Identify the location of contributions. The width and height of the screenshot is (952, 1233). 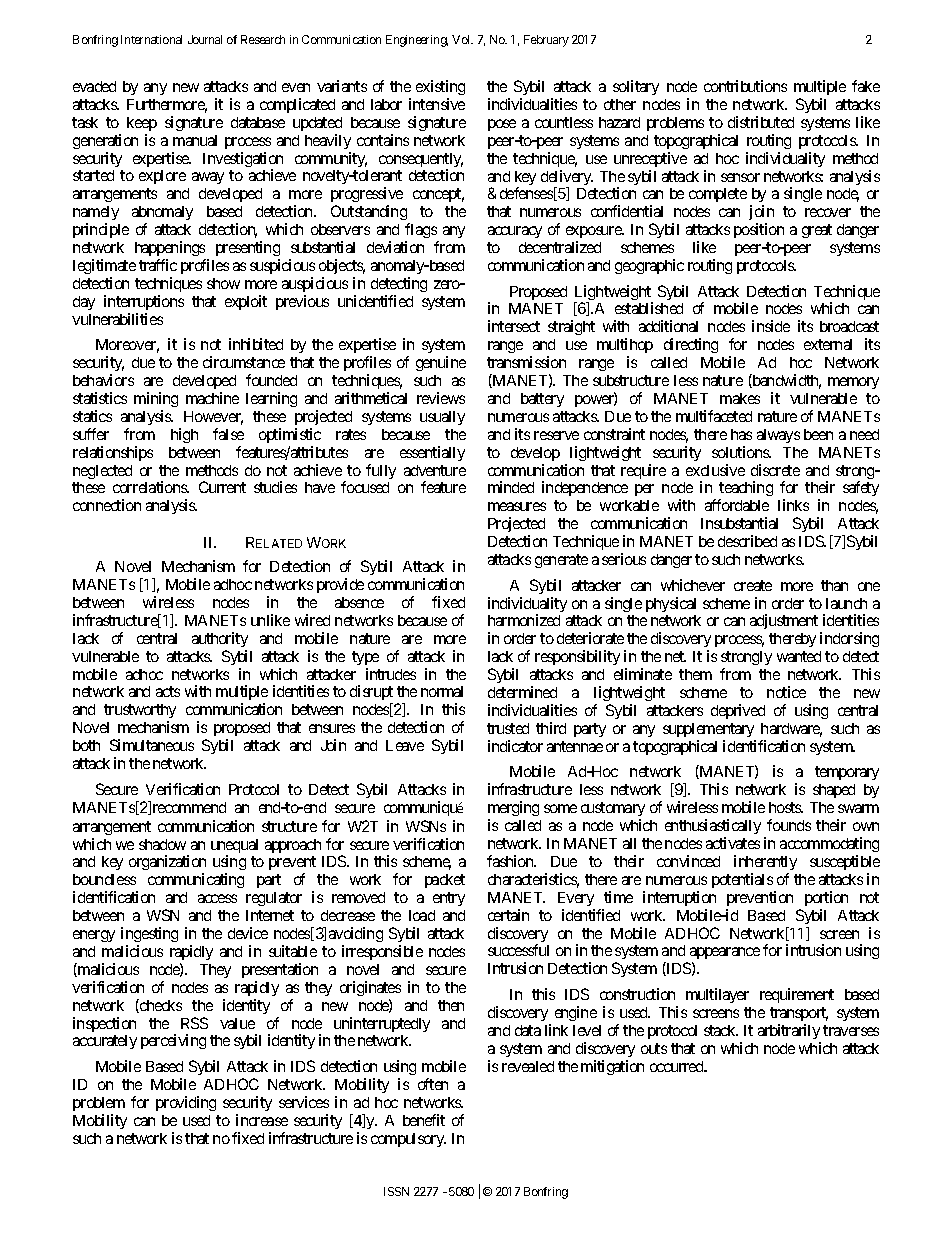
(745, 86).
